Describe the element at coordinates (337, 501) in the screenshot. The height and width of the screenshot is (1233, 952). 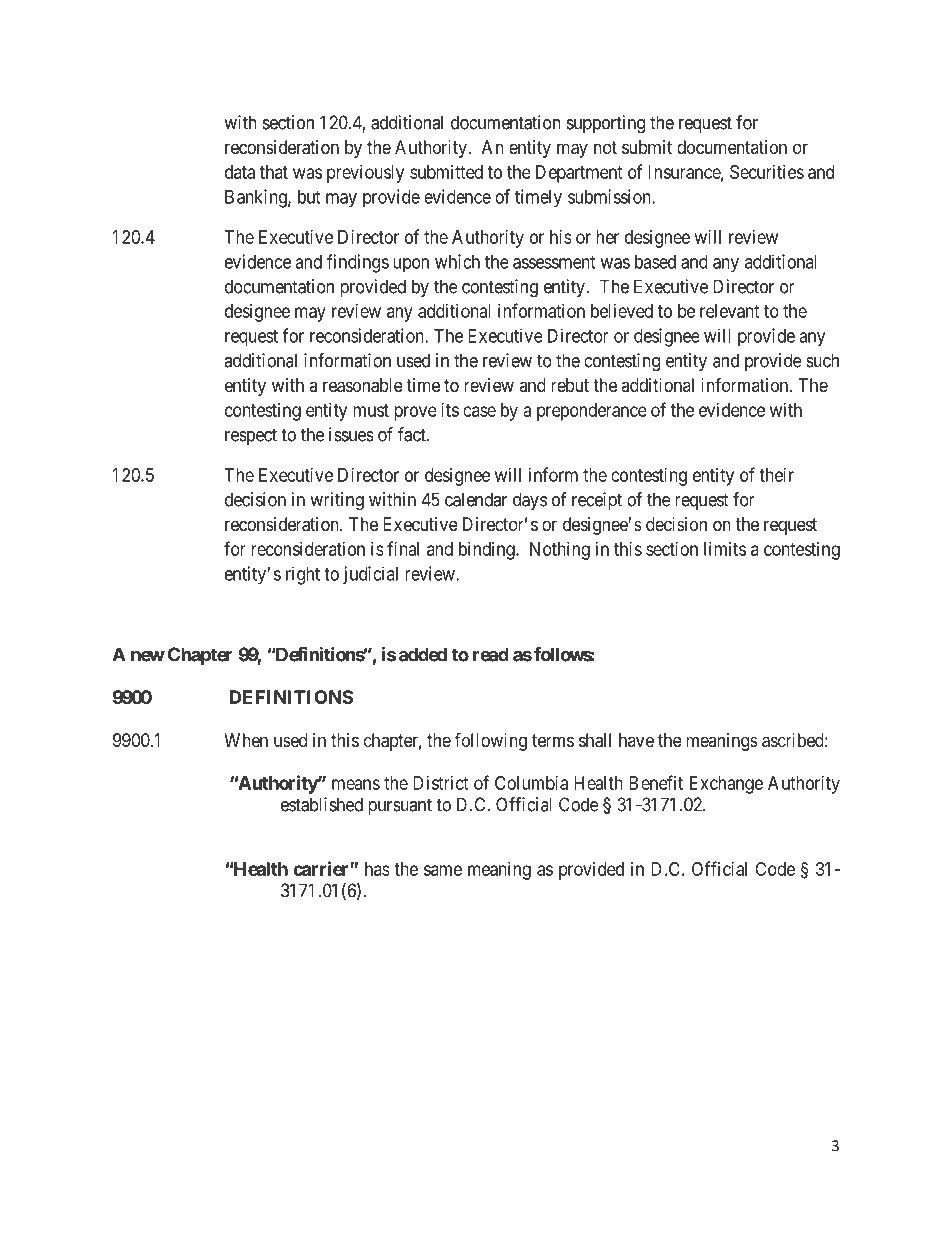
I see `writing` at that location.
